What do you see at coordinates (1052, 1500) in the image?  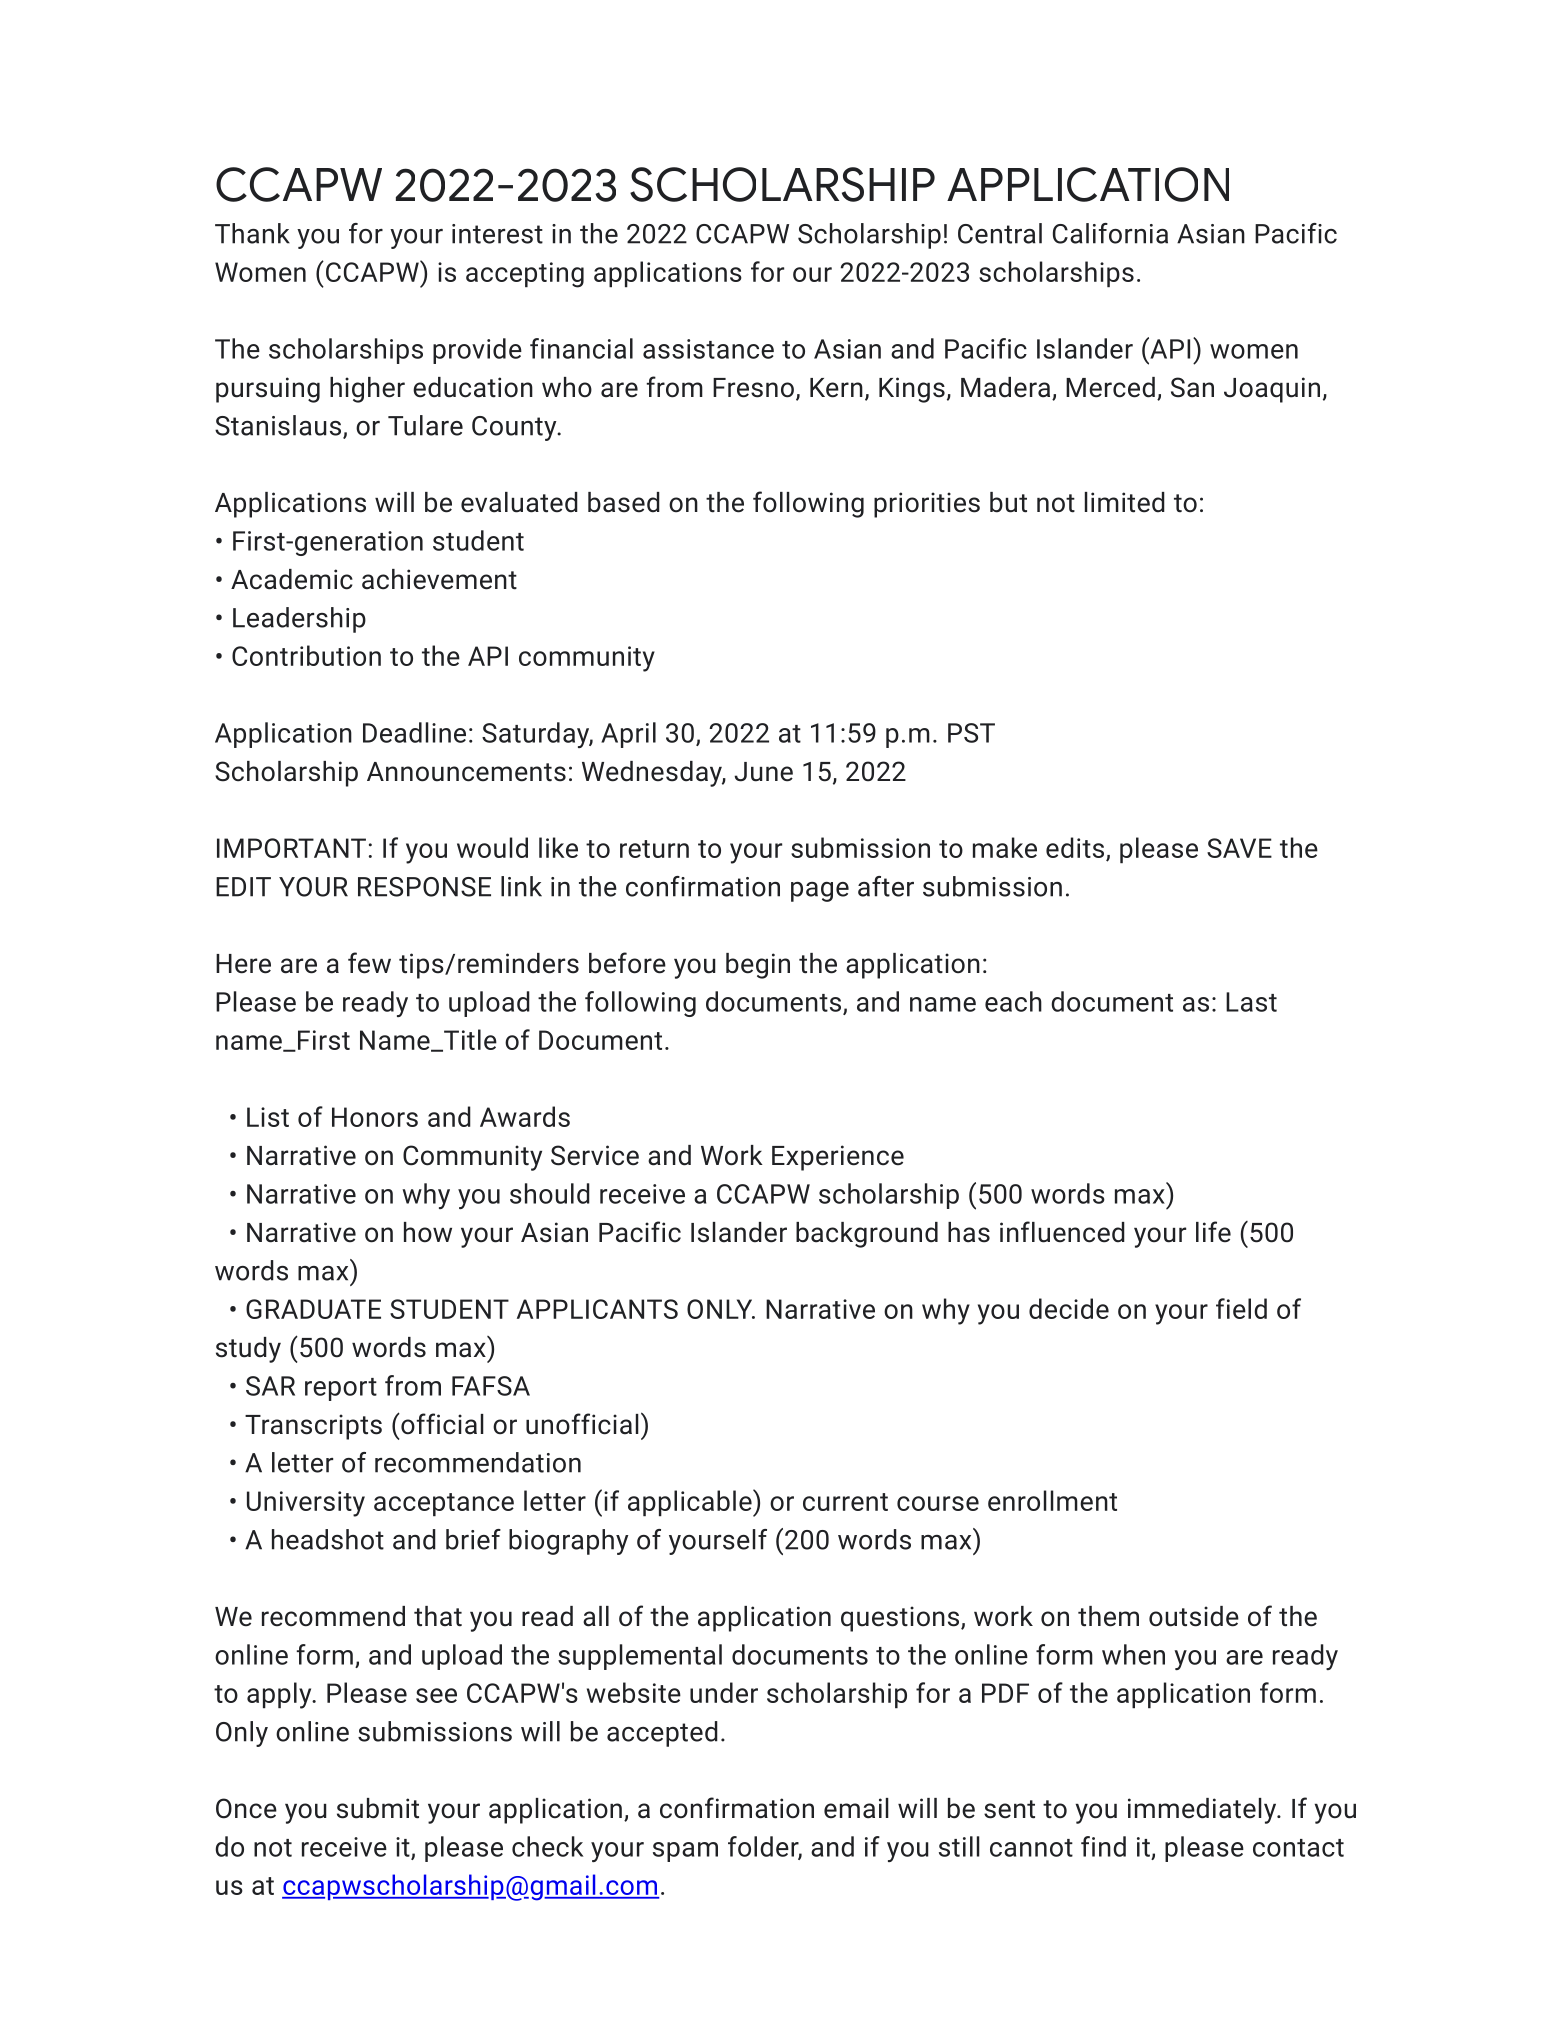 I see `enrollment` at bounding box center [1052, 1500].
